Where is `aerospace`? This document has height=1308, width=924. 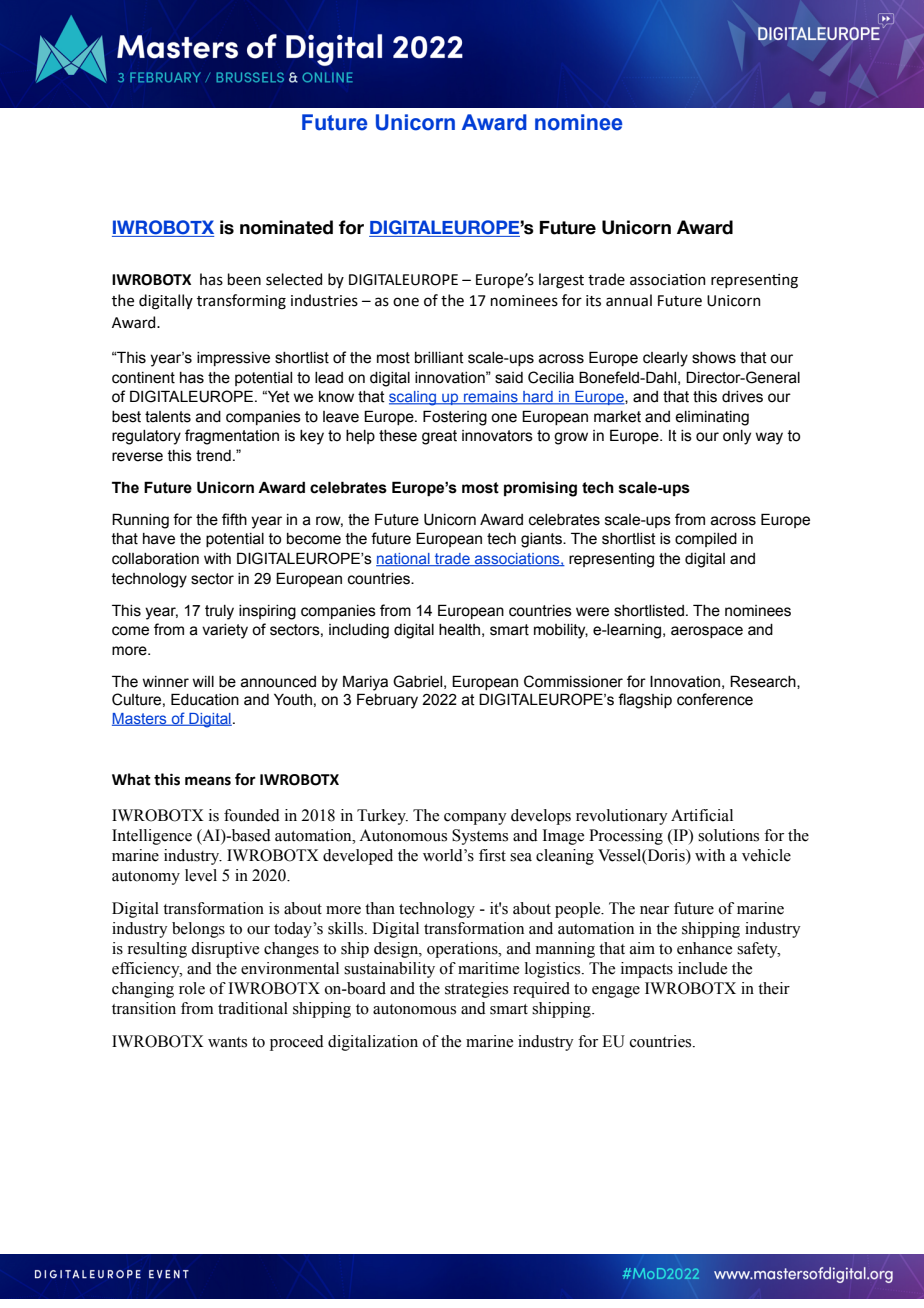 aerospace is located at coordinates (707, 632).
